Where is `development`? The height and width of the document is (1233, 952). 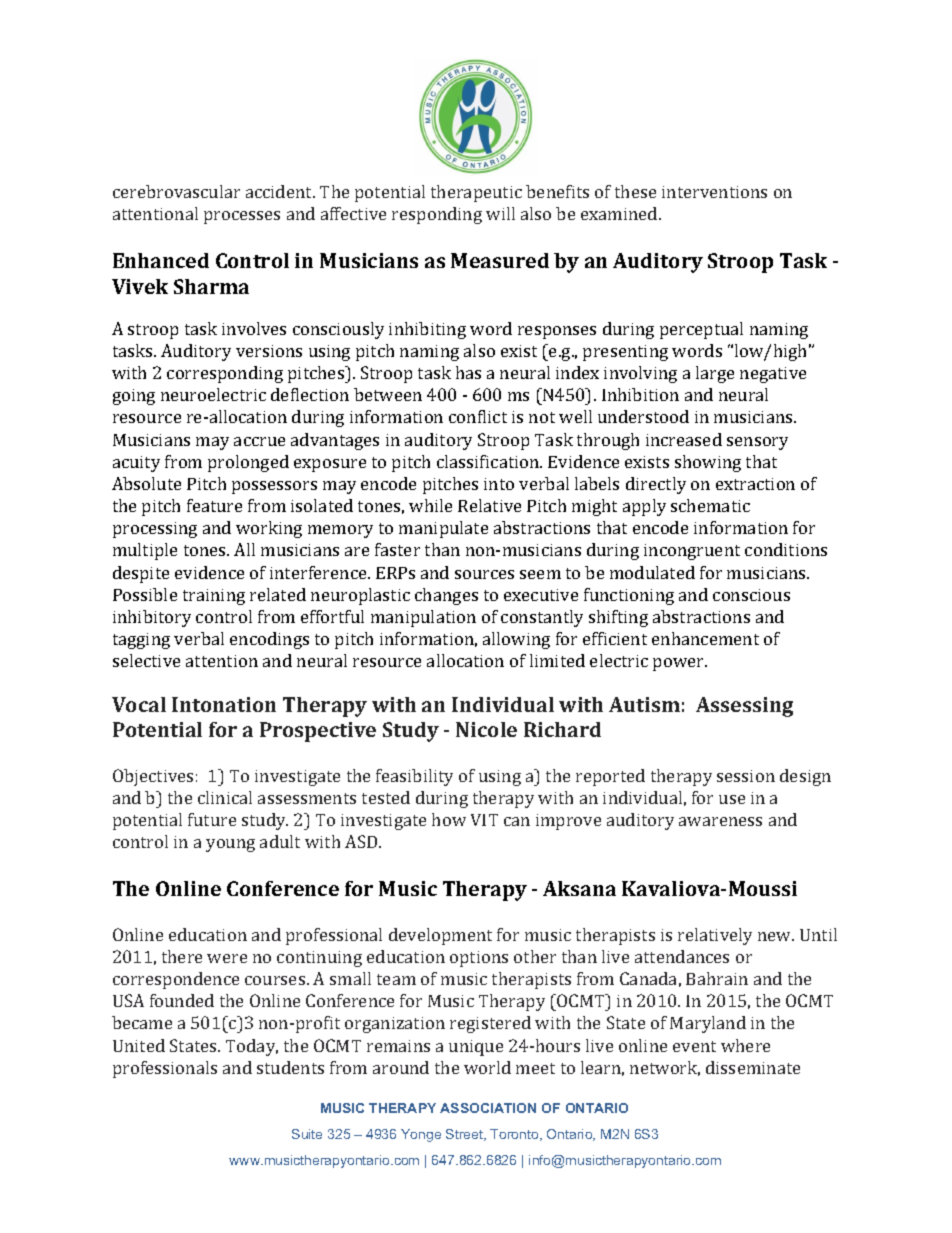
development is located at coordinates (440, 936).
